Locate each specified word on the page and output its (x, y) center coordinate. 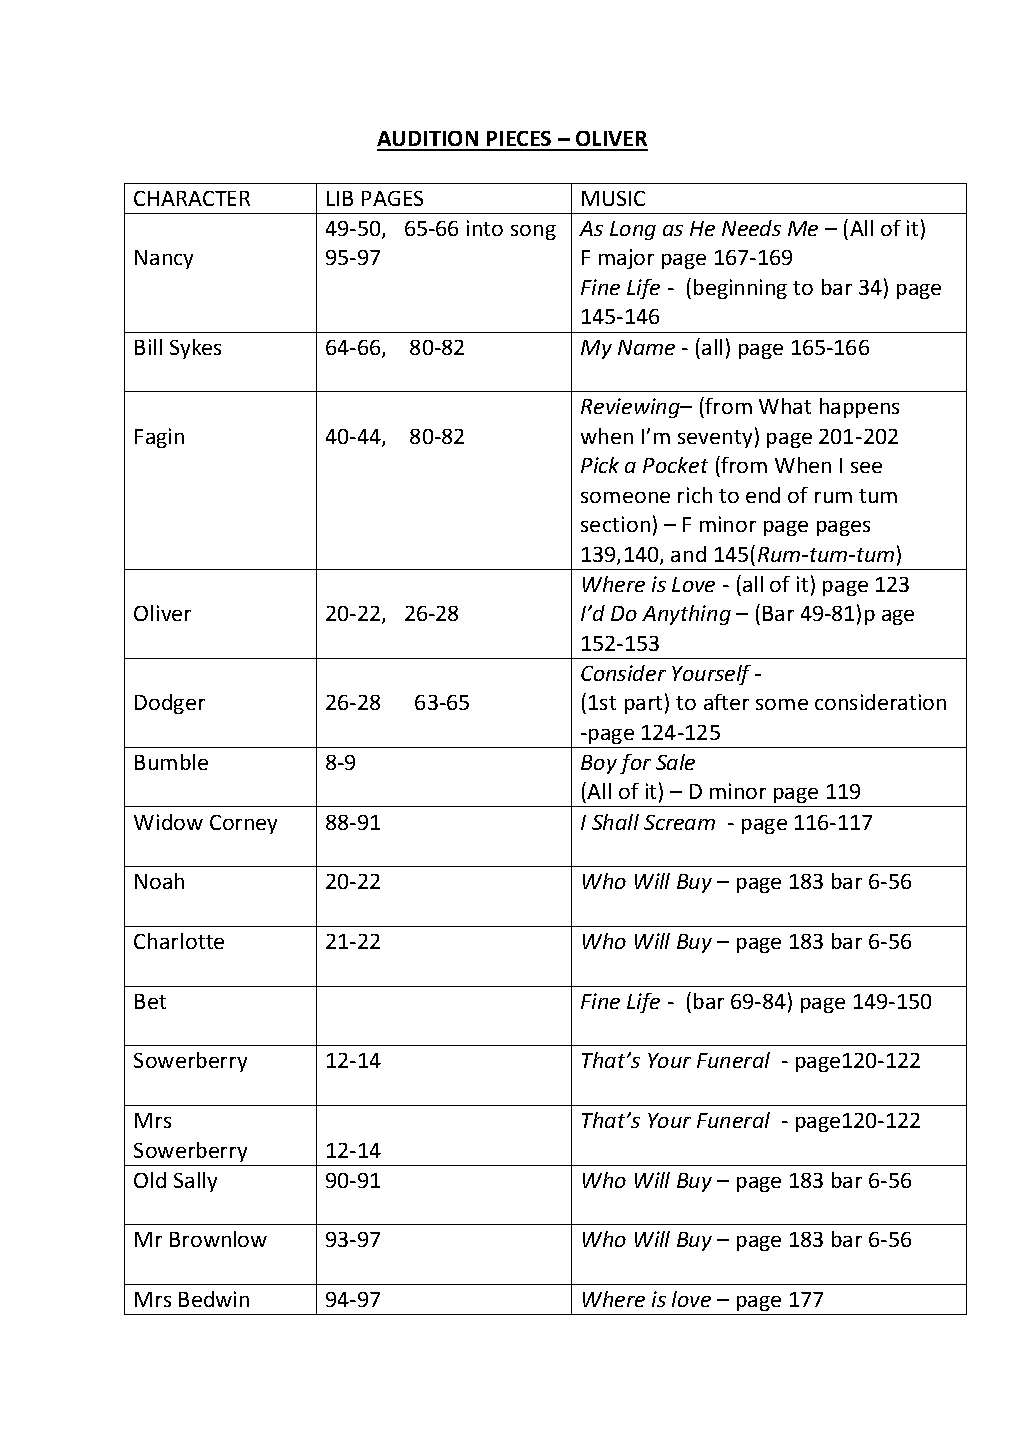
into (485, 228)
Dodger (170, 704)
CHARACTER (192, 198)
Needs (751, 228)
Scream (679, 822)
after (726, 702)
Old (150, 1180)
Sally (195, 1182)
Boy (599, 764)
